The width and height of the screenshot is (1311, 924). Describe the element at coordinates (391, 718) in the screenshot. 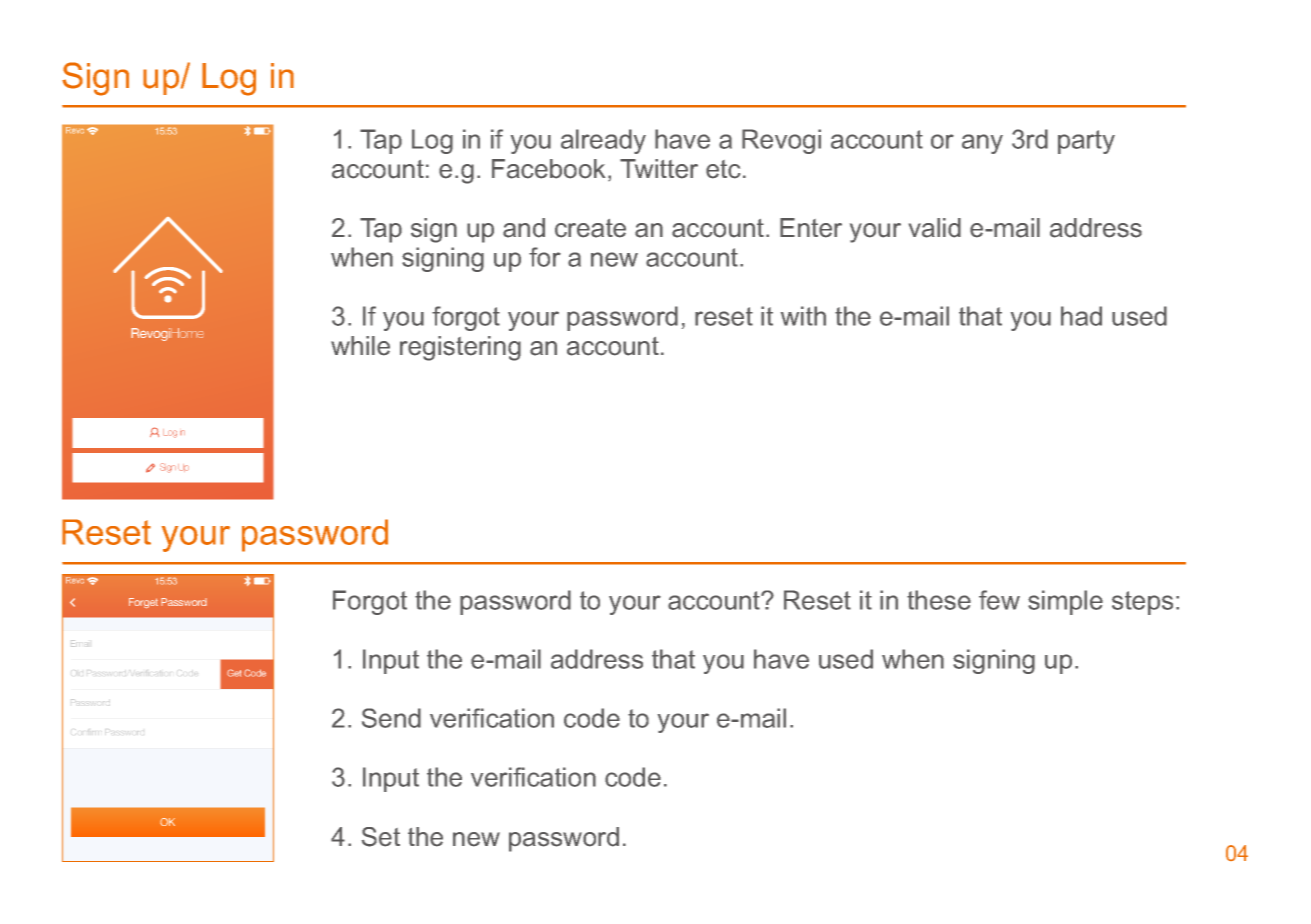

I see `Send` at that location.
